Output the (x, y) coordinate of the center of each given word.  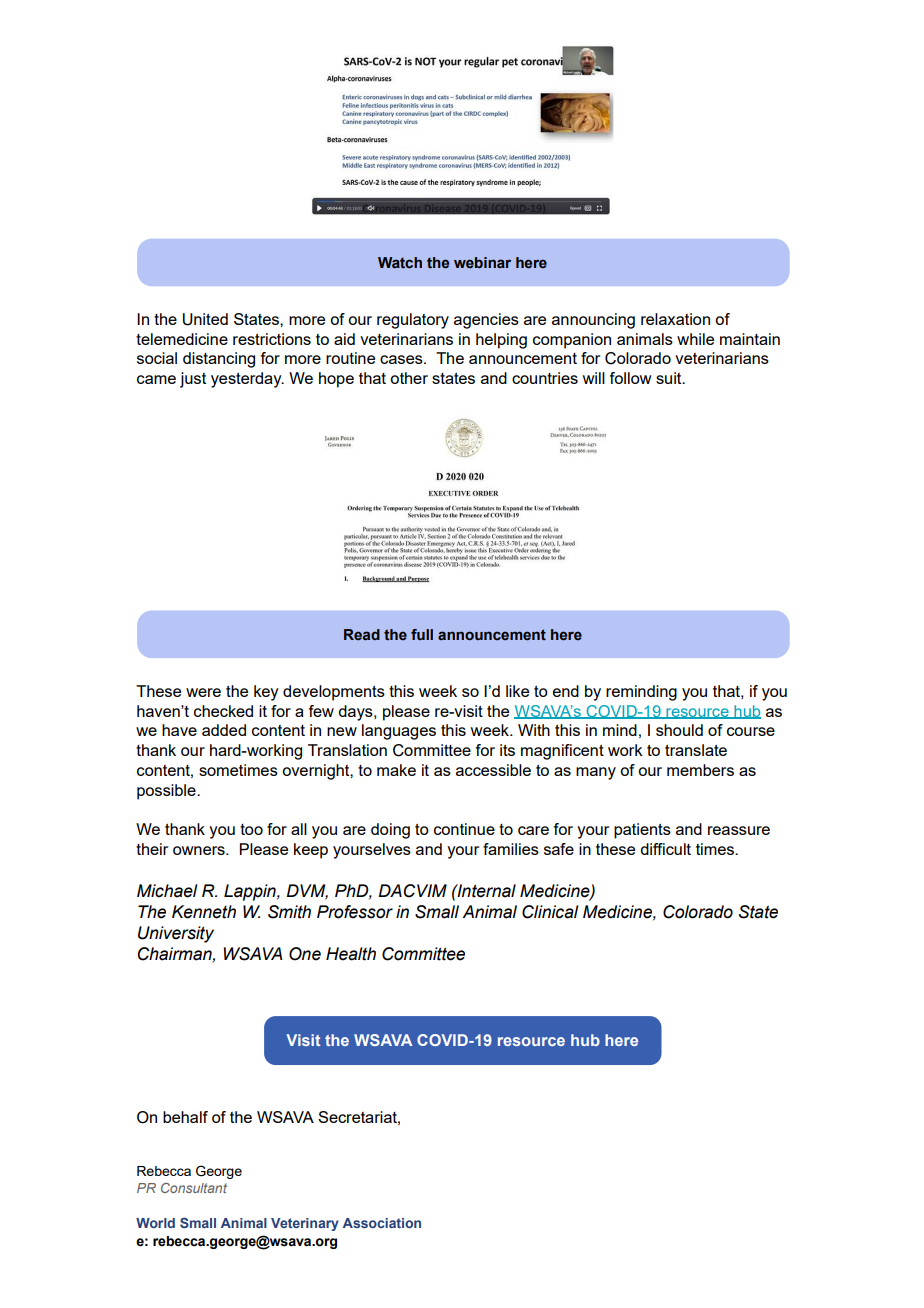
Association (382, 1223)
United (205, 319)
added (224, 730)
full (422, 634)
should (679, 730)
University (176, 934)
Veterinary (305, 1224)
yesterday (247, 380)
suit (670, 378)
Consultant (194, 1188)
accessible (493, 770)
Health (351, 954)
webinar (482, 262)
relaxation (675, 319)
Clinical (550, 912)
